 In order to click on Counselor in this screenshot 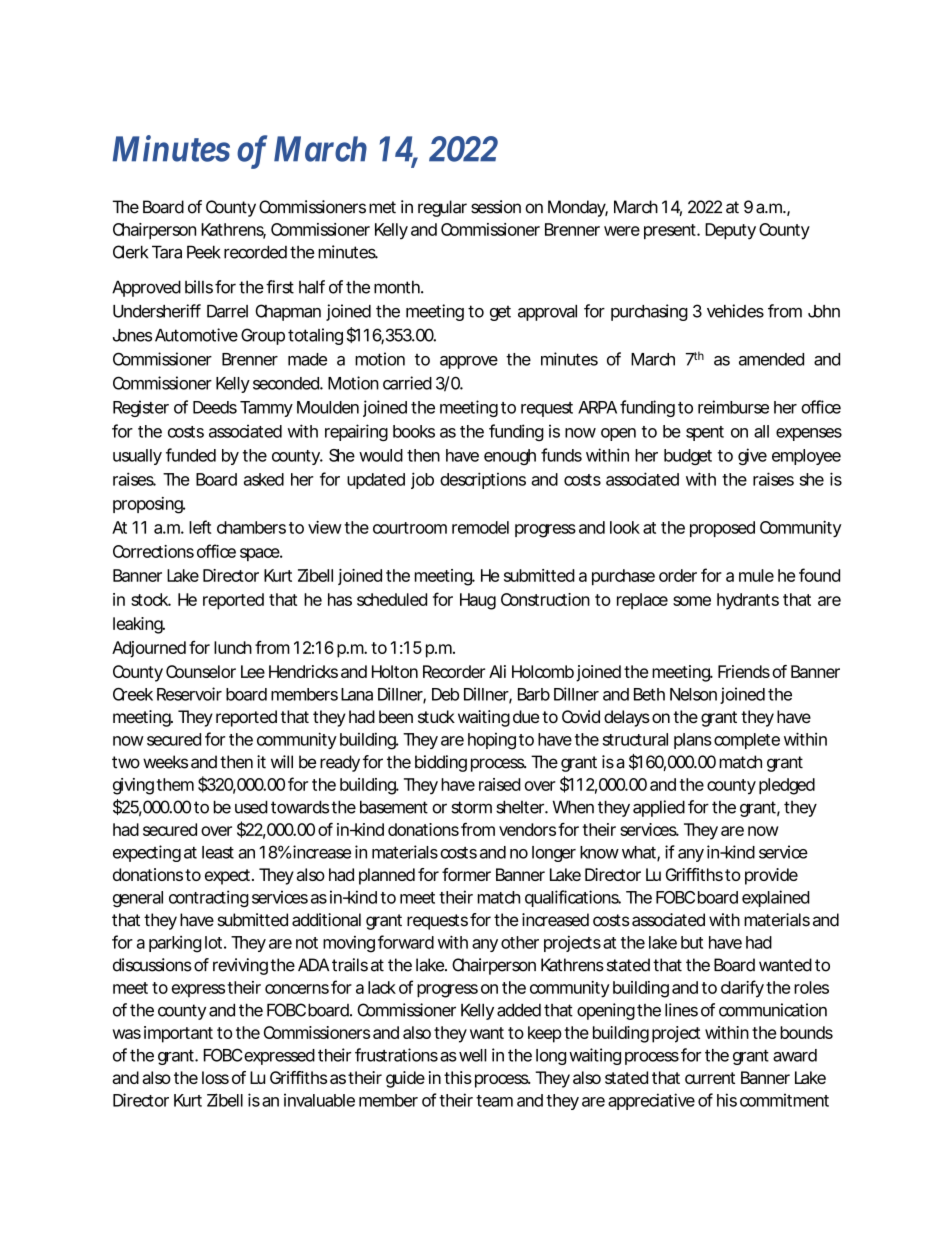, I will do `click(201, 671)`.
